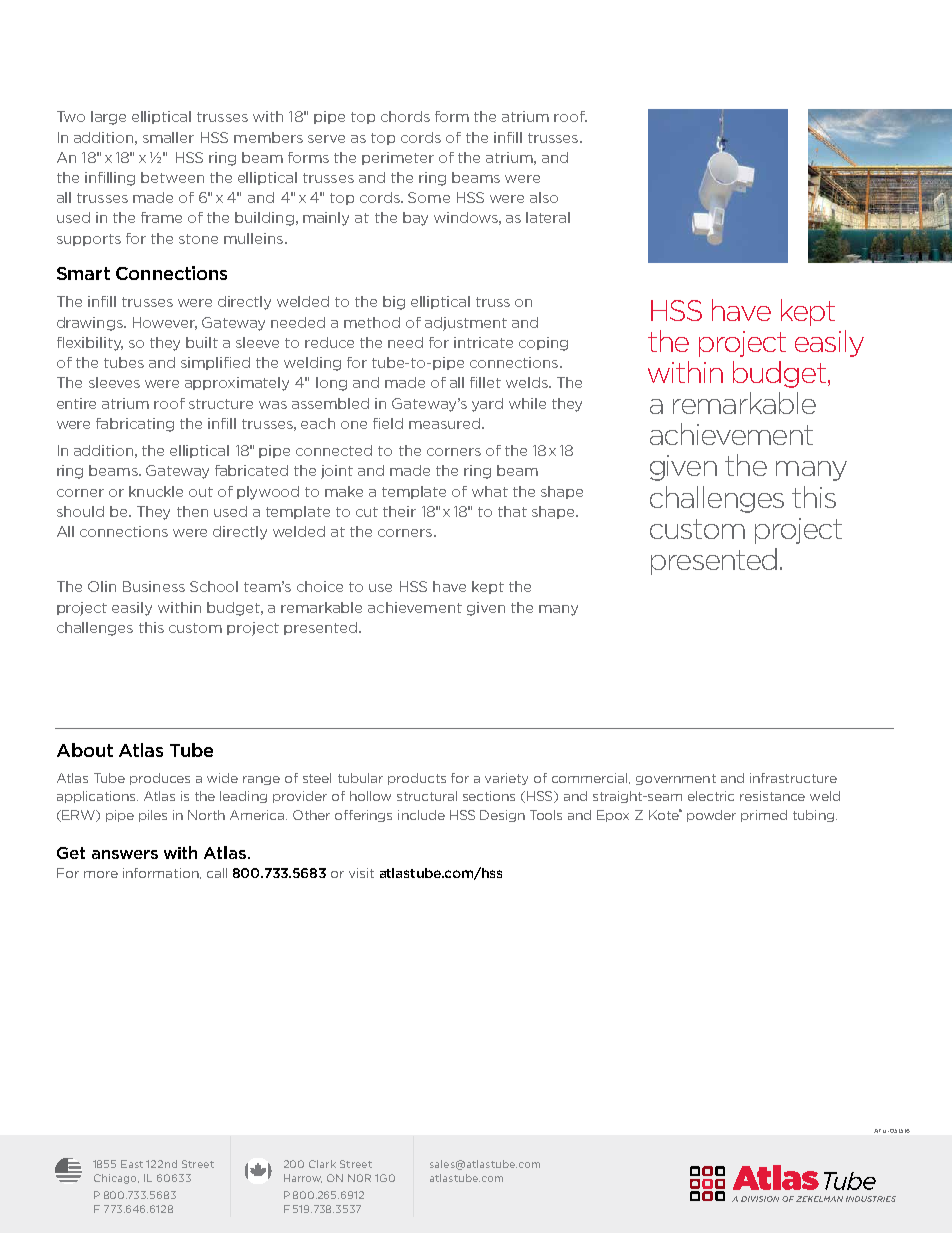  What do you see at coordinates (398, 158) in the screenshot?
I see `perimeter` at bounding box center [398, 158].
